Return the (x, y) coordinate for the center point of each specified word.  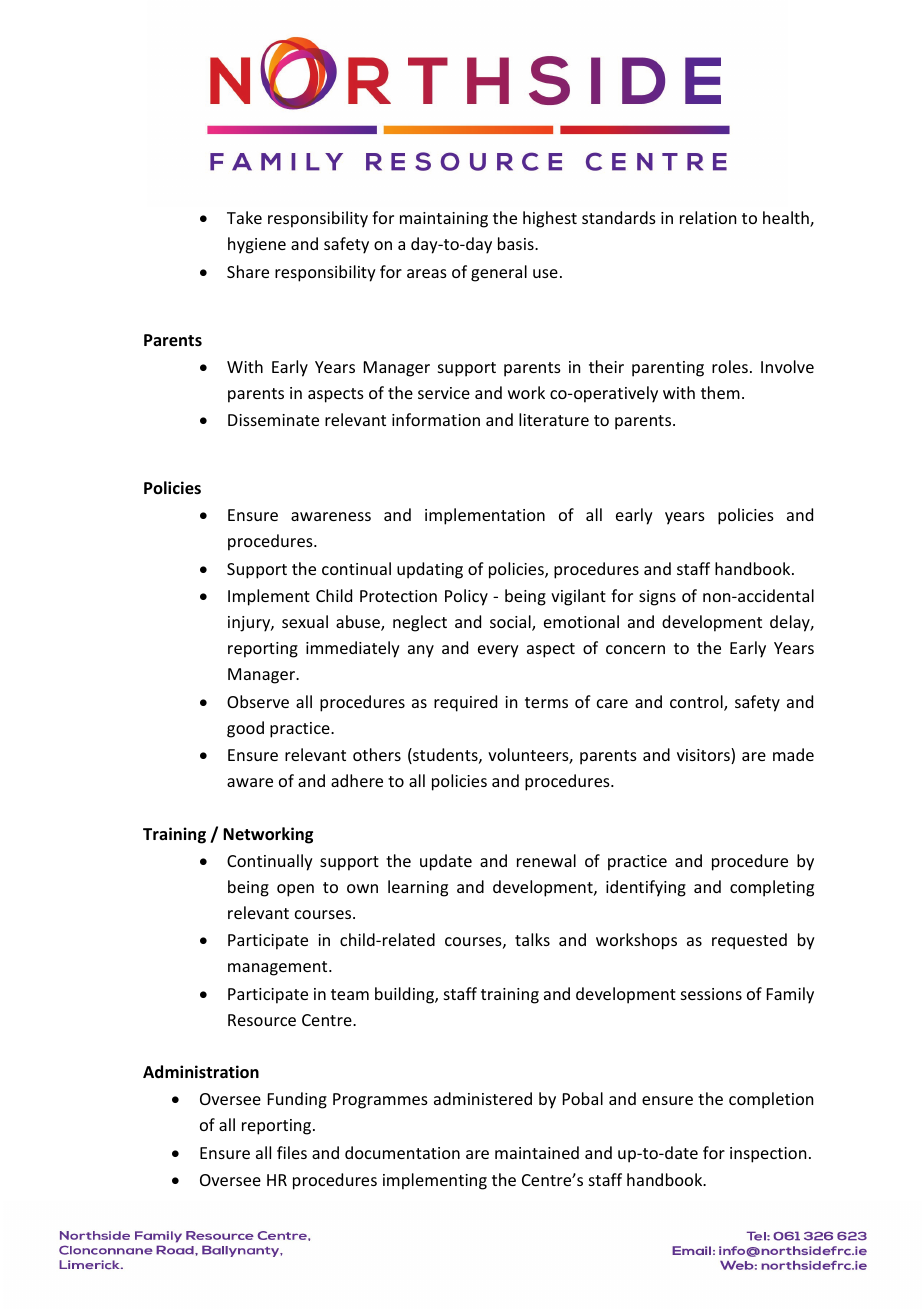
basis (517, 243)
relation (708, 217)
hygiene (257, 245)
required (465, 703)
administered (483, 1098)
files (292, 1152)
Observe (258, 701)
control (697, 703)
